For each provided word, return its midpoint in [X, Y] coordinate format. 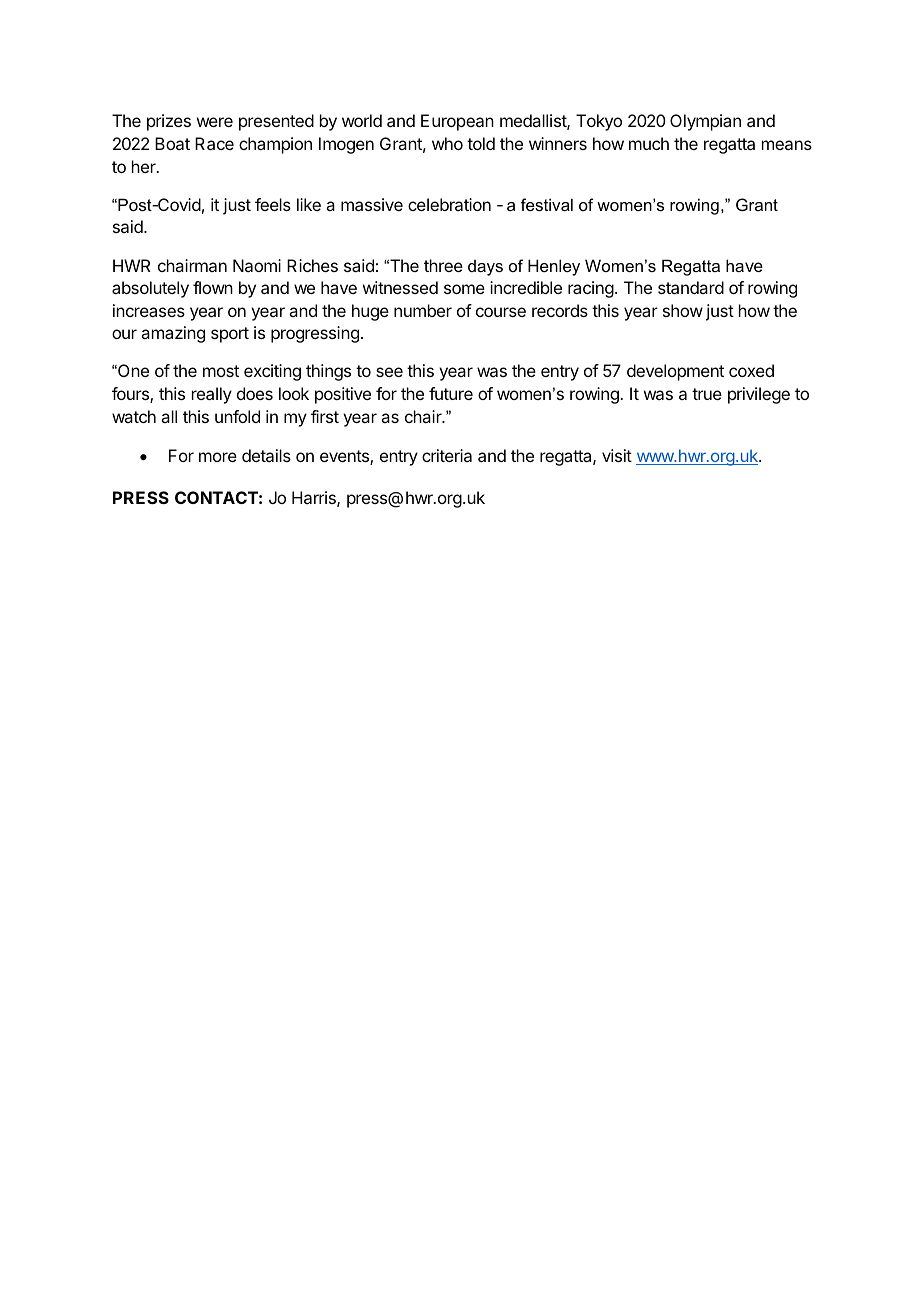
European [457, 122]
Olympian [705, 122]
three [443, 265]
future [451, 393]
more [218, 457]
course [501, 312]
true [707, 394]
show [683, 310]
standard [691, 287]
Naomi [257, 265]
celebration [449, 204]
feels [273, 204]
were [215, 122]
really [212, 395]
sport [230, 335]
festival [547, 204]
